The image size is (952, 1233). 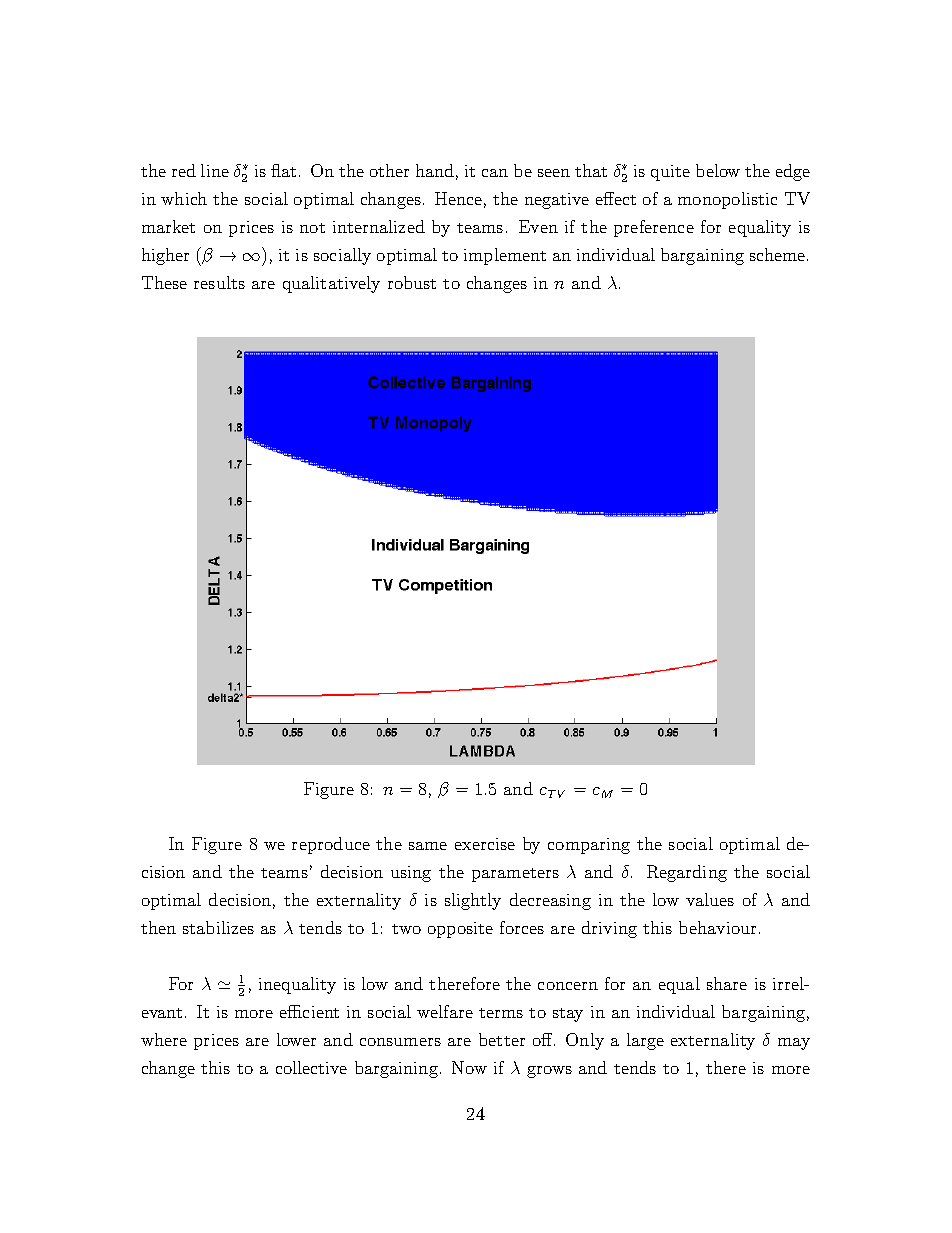 I want to click on better, so click(x=502, y=1039).
